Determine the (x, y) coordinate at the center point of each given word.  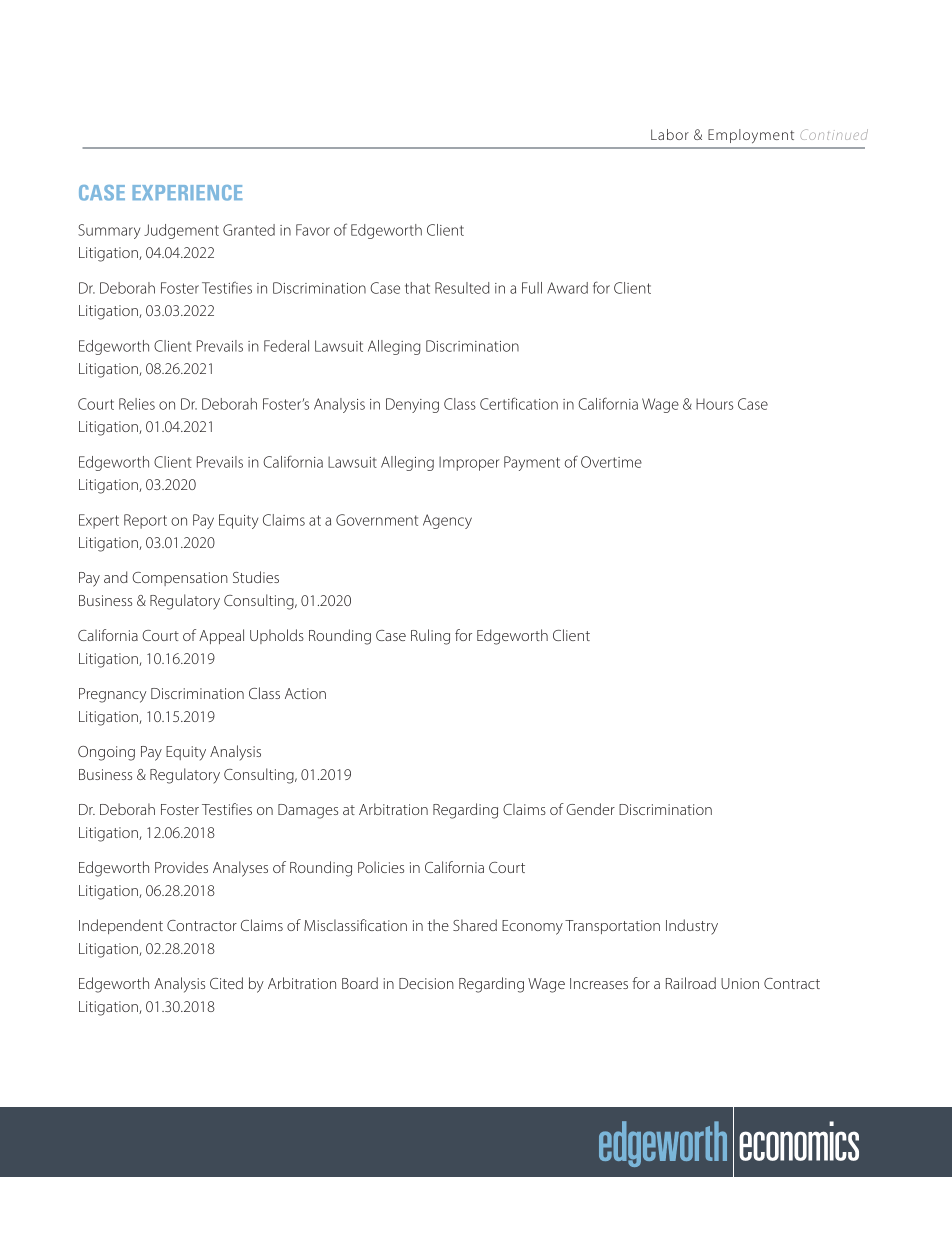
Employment (751, 136)
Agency (447, 521)
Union (740, 983)
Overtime (611, 462)
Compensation (180, 579)
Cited (226, 983)
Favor (313, 230)
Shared (475, 925)
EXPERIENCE (187, 193)
